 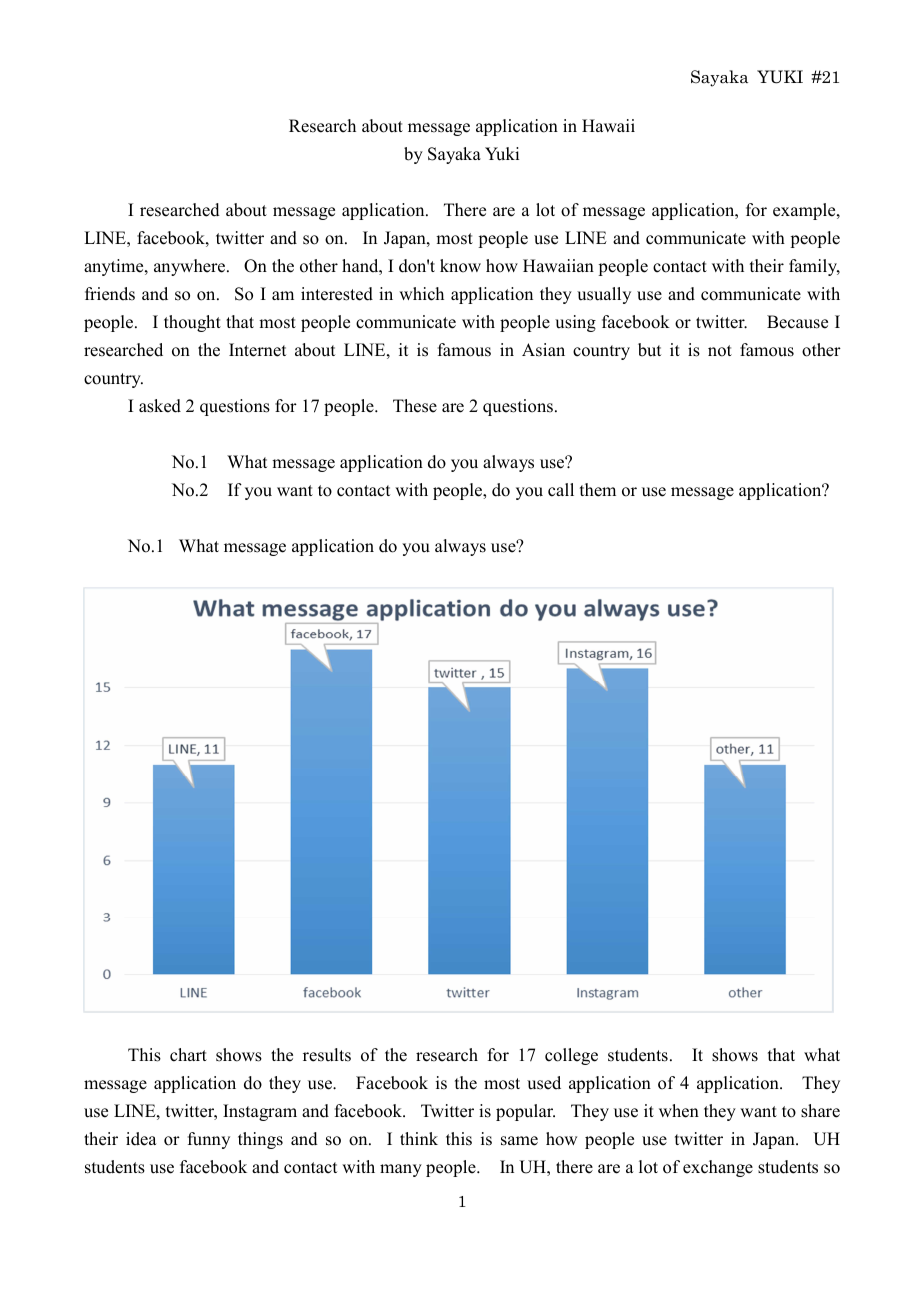 What do you see at coordinates (460, 266) in the document?
I see `know` at bounding box center [460, 266].
